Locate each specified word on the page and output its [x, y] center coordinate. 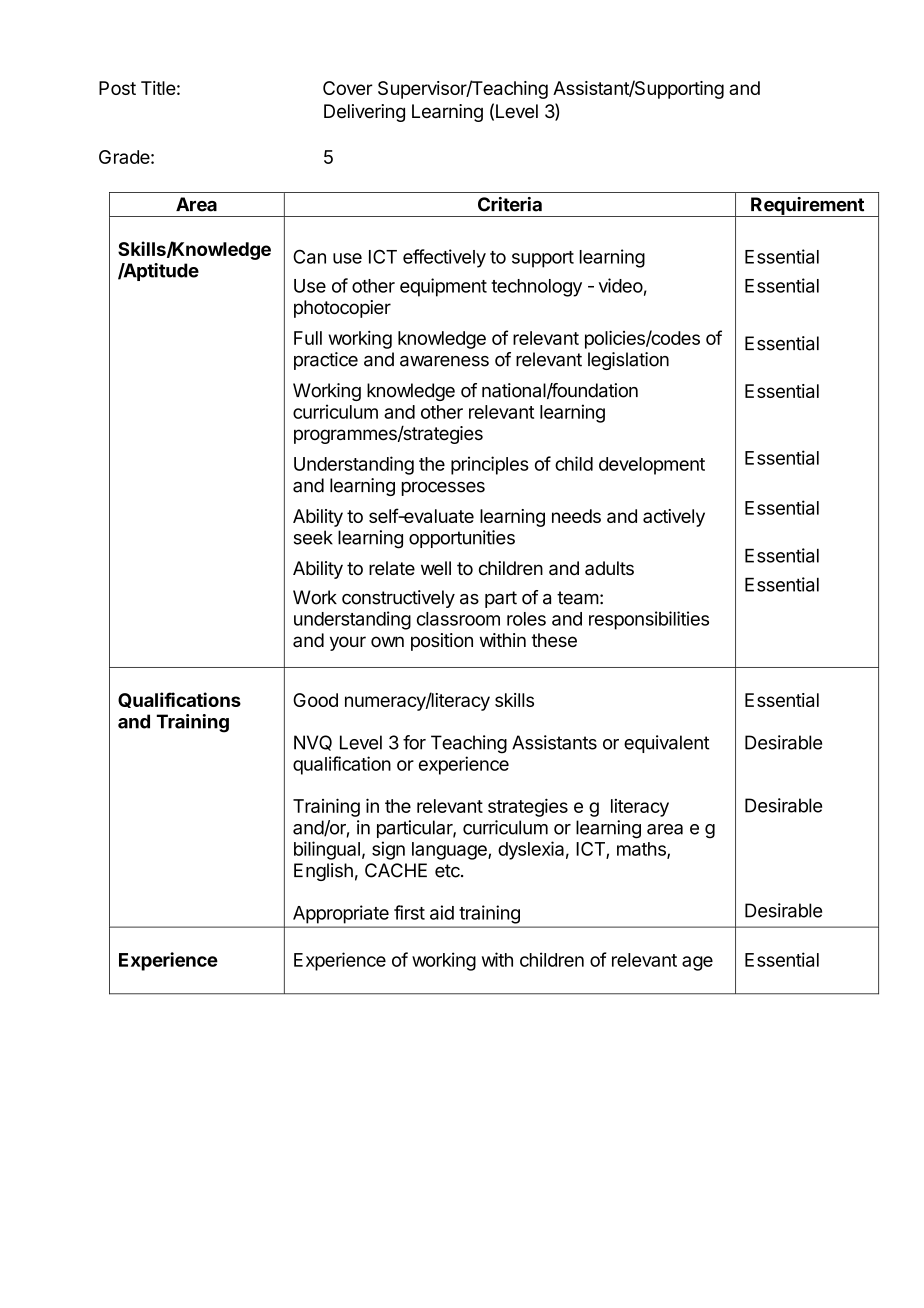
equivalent [666, 744]
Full [308, 338]
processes [443, 489]
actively [674, 518]
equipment [443, 287]
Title [158, 88]
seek [313, 537]
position [442, 642]
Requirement [807, 207]
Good [315, 700]
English [323, 872]
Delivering [364, 113]
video [621, 285]
